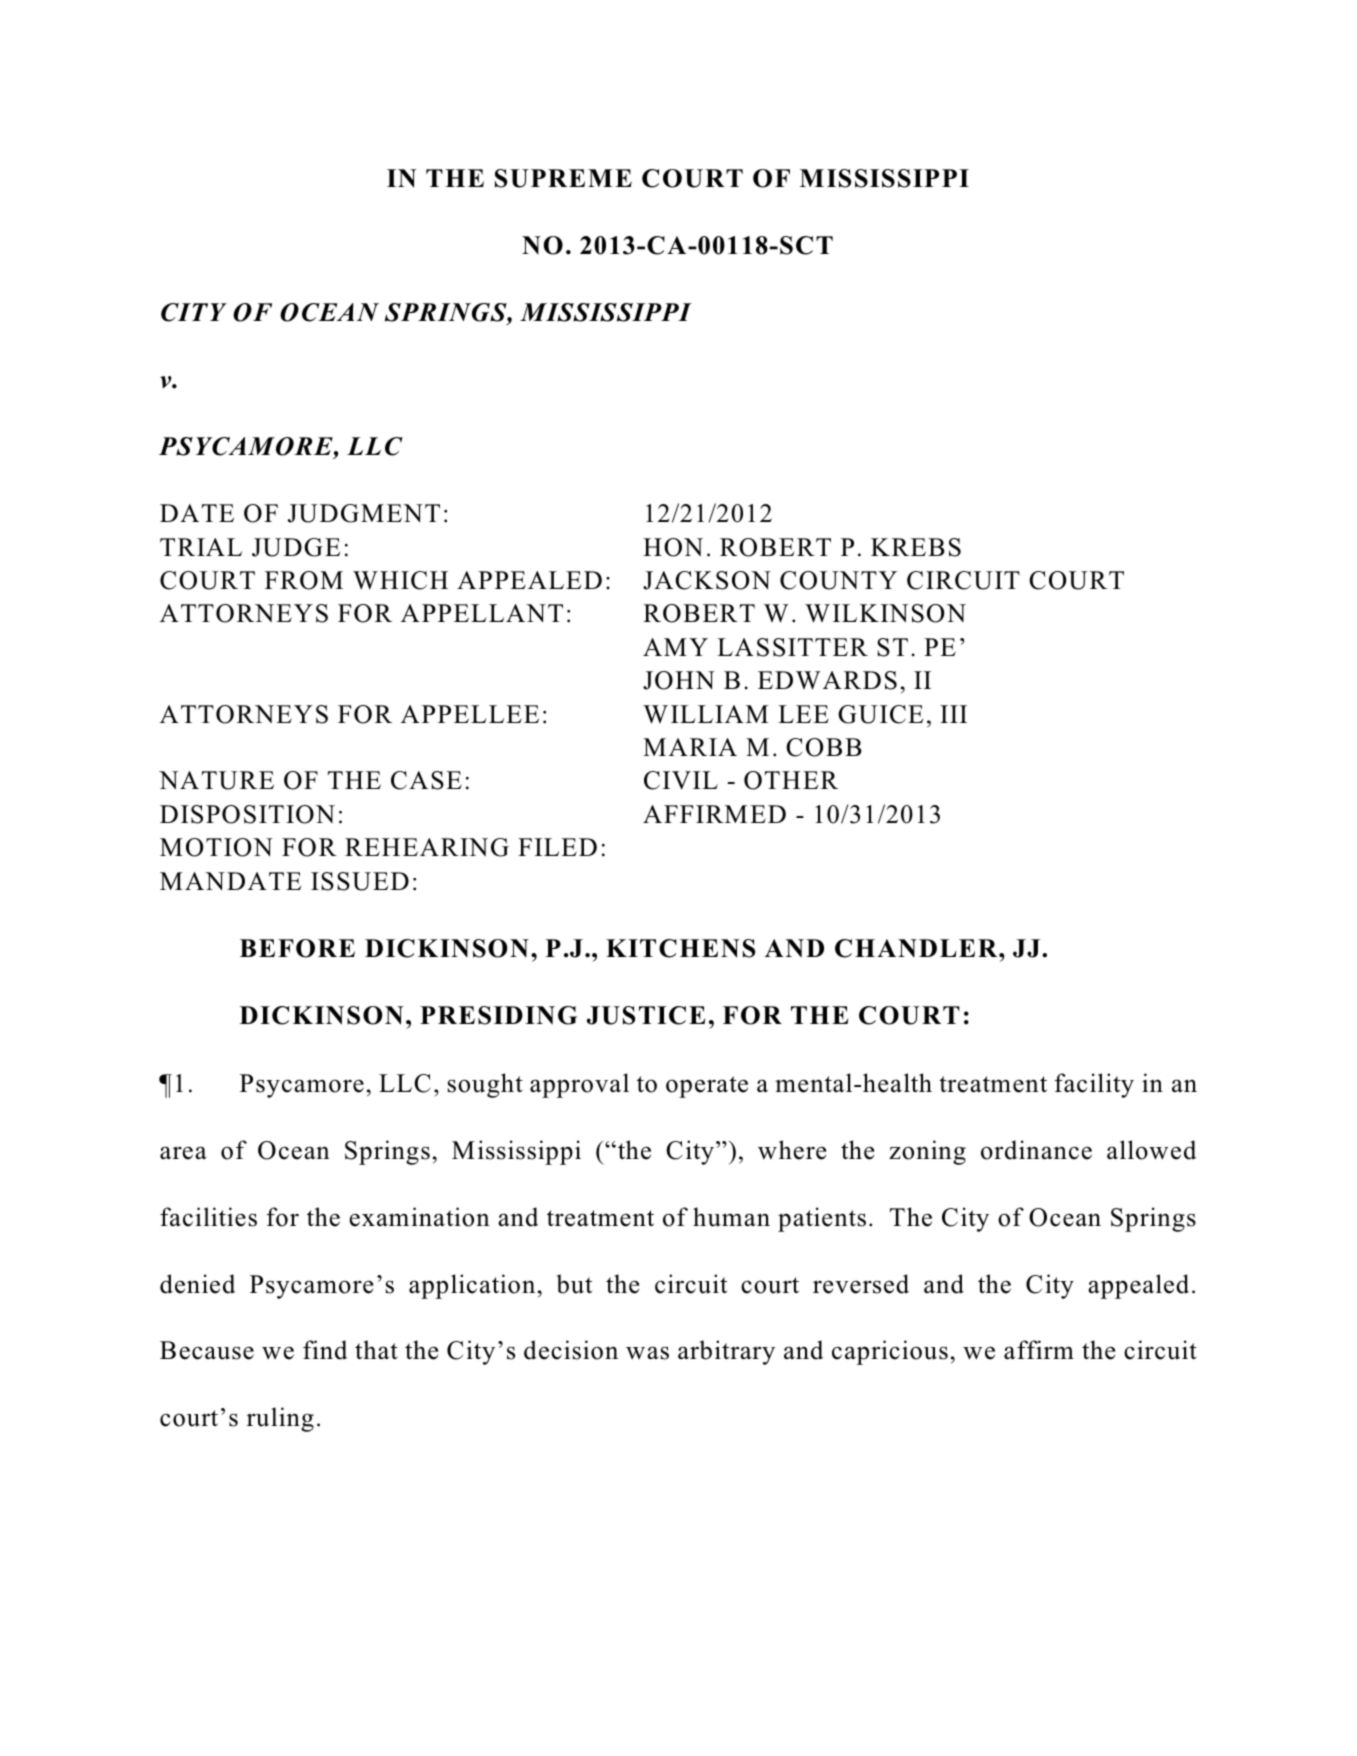  I want to click on FROM, so click(304, 580).
